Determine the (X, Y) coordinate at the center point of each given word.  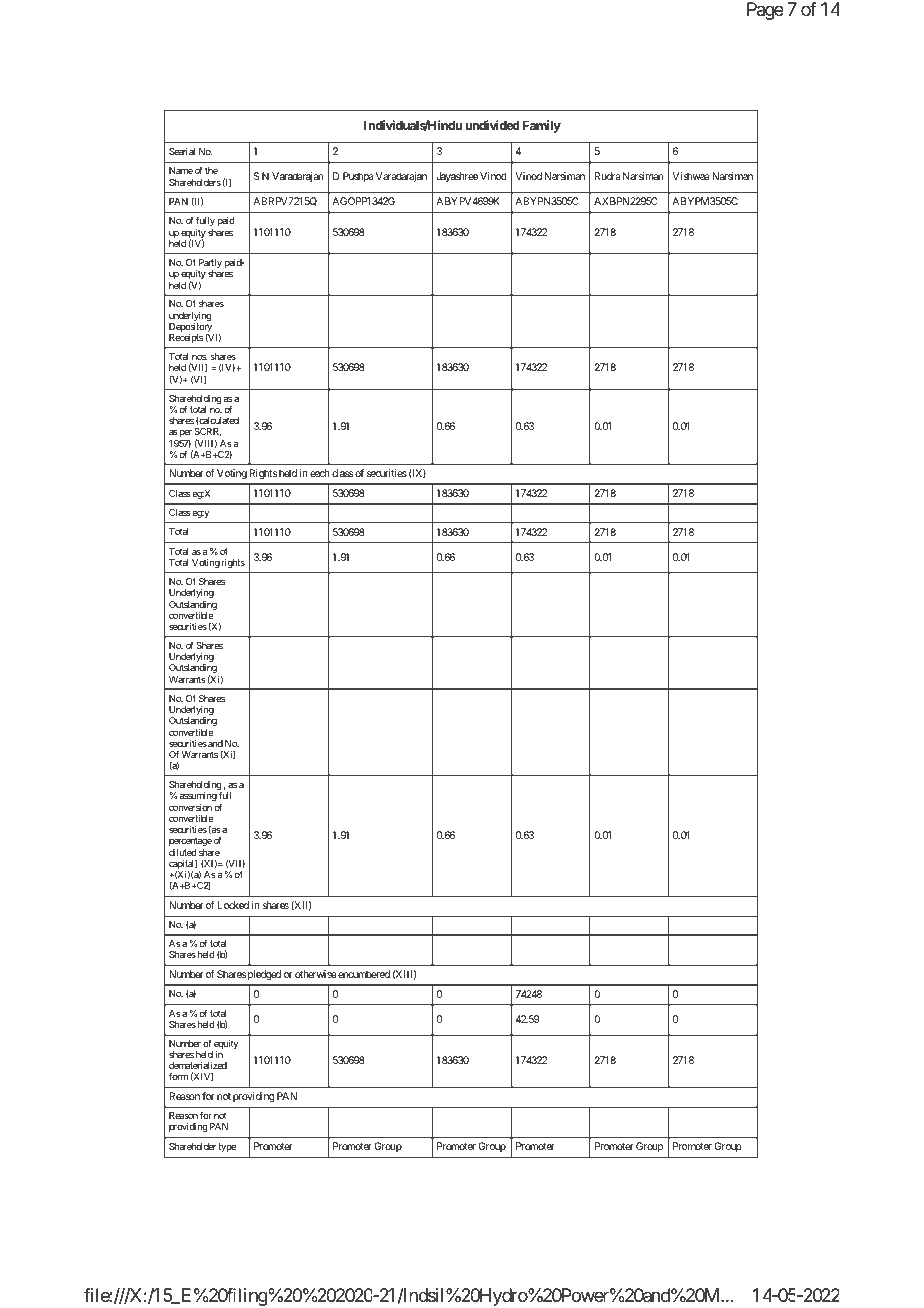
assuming (198, 796)
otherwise (316, 974)
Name (181, 170)
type (227, 1147)
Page (765, 11)
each (320, 473)
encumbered (363, 974)
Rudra (608, 176)
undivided (492, 125)
